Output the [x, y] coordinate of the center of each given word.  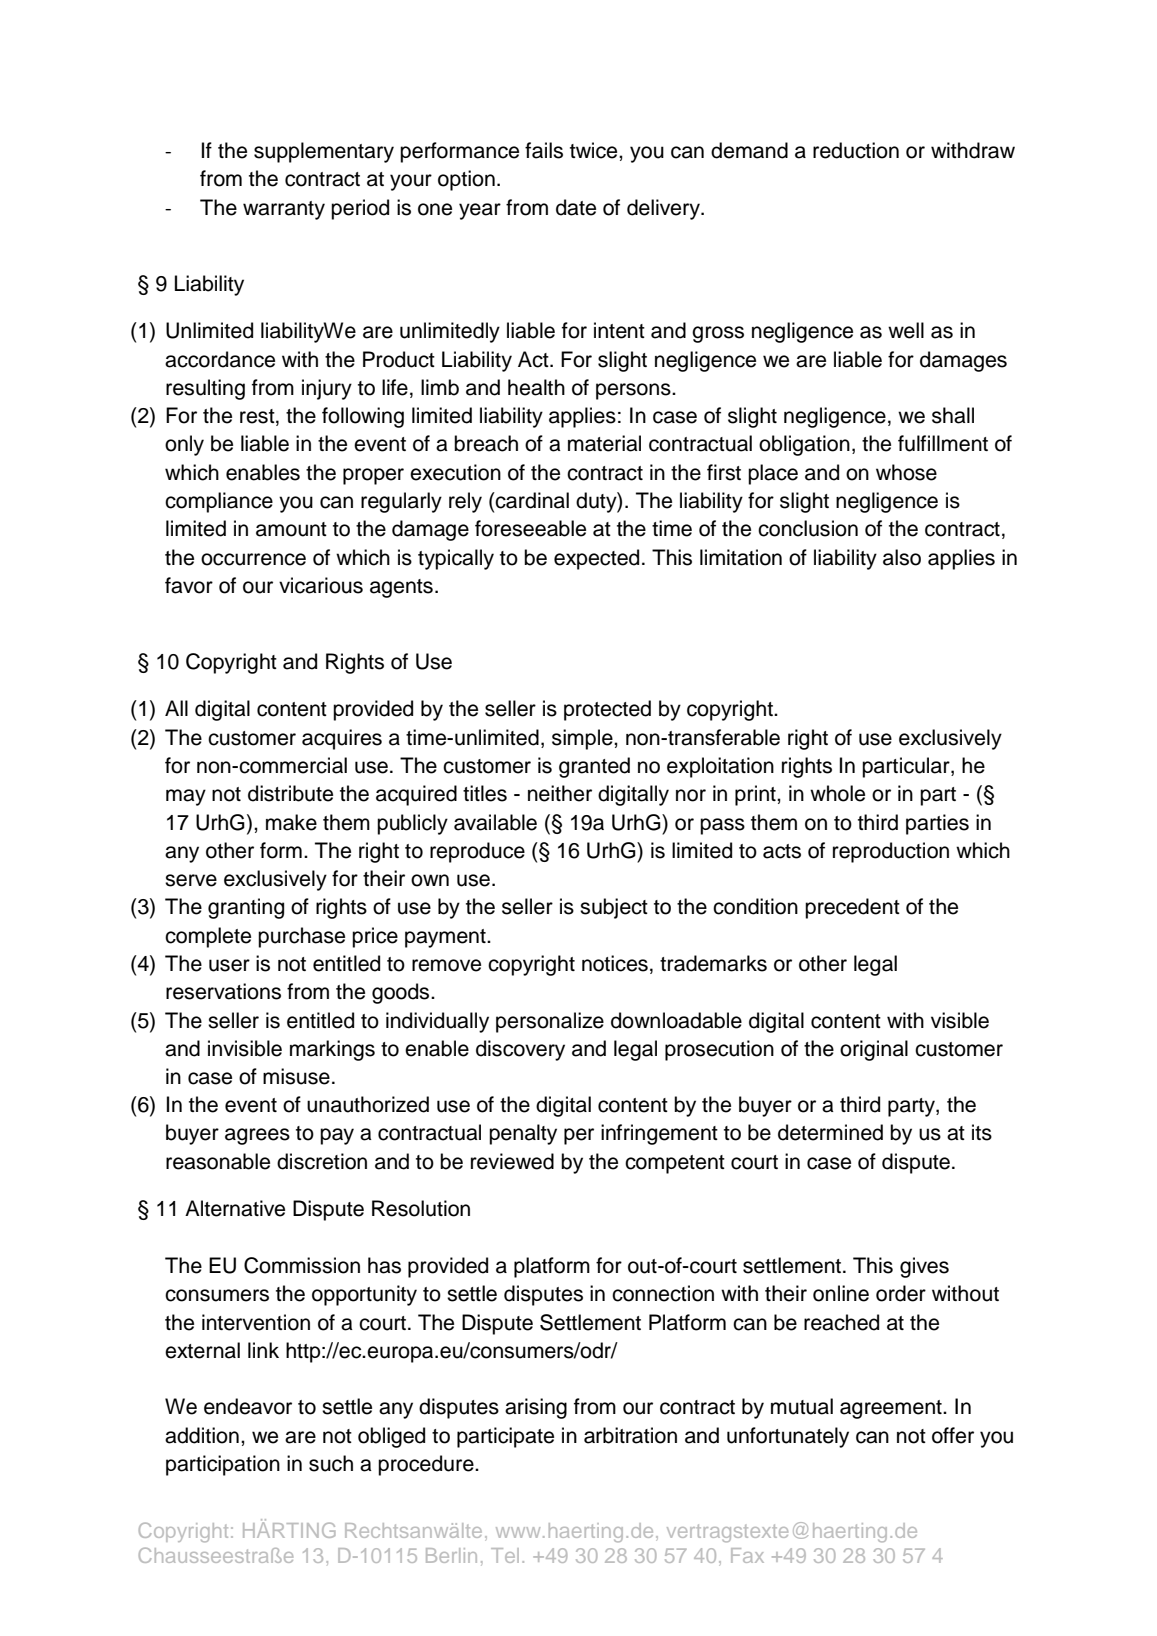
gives [924, 1267]
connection [663, 1293]
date [576, 207]
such [331, 1463]
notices [615, 963]
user [229, 965]
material [604, 443]
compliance [219, 502]
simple [583, 739]
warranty [284, 210]
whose [906, 472]
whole [837, 793]
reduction [856, 150]
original [874, 1050]
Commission [302, 1265]
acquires [342, 739]
